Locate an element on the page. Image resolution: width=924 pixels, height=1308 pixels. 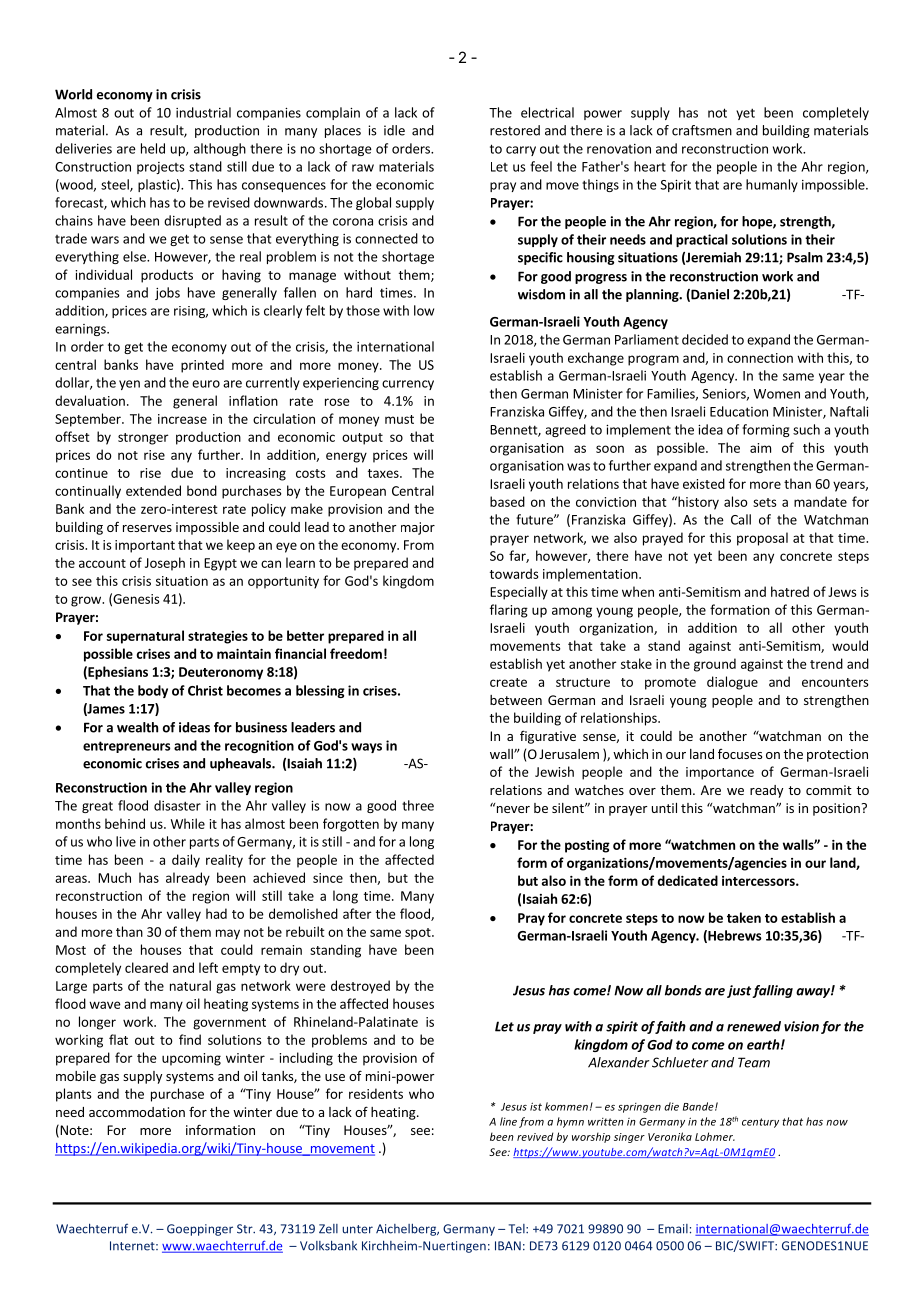
sets is located at coordinates (765, 502).
